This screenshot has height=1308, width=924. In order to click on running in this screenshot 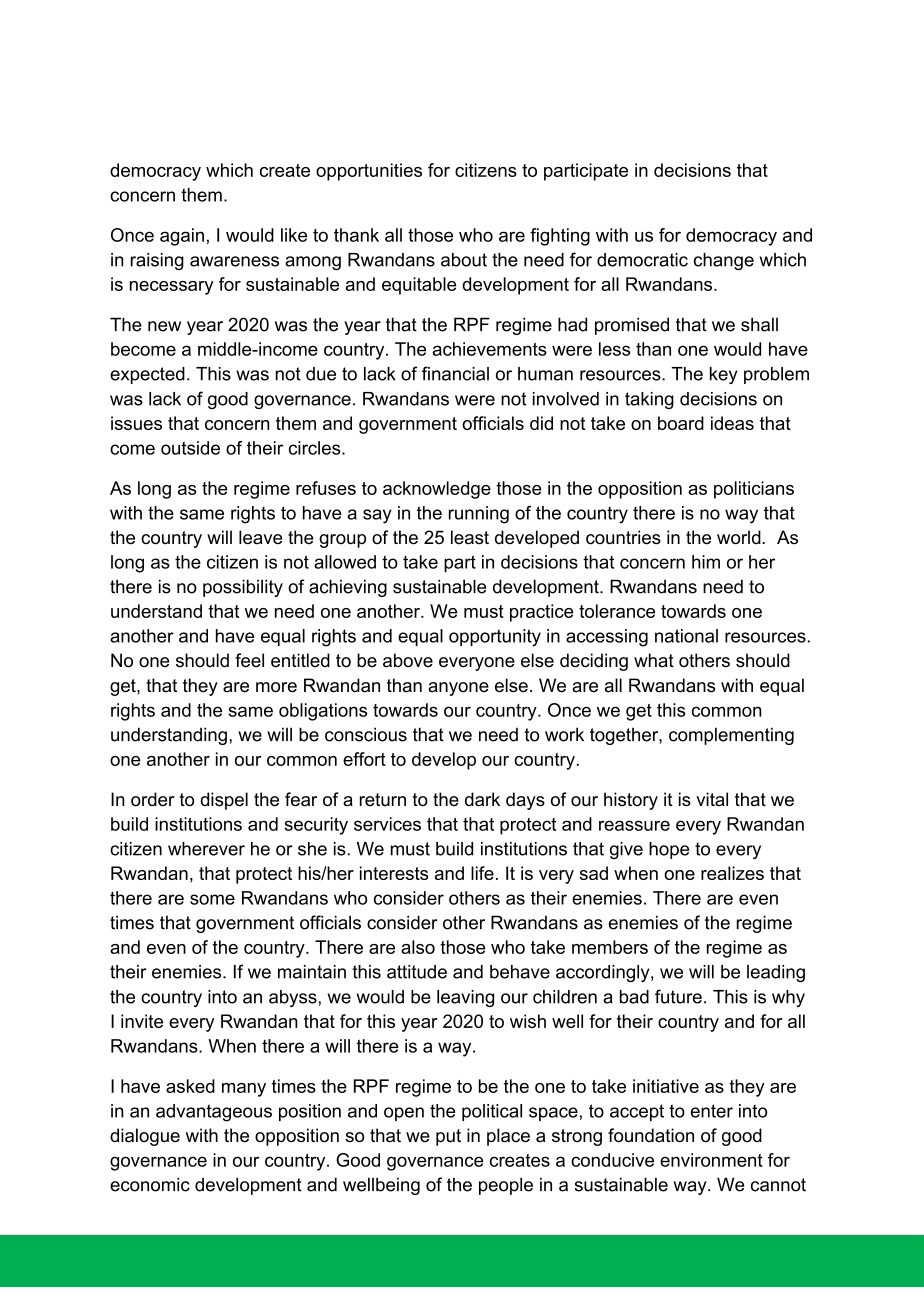, I will do `click(479, 515)`.
